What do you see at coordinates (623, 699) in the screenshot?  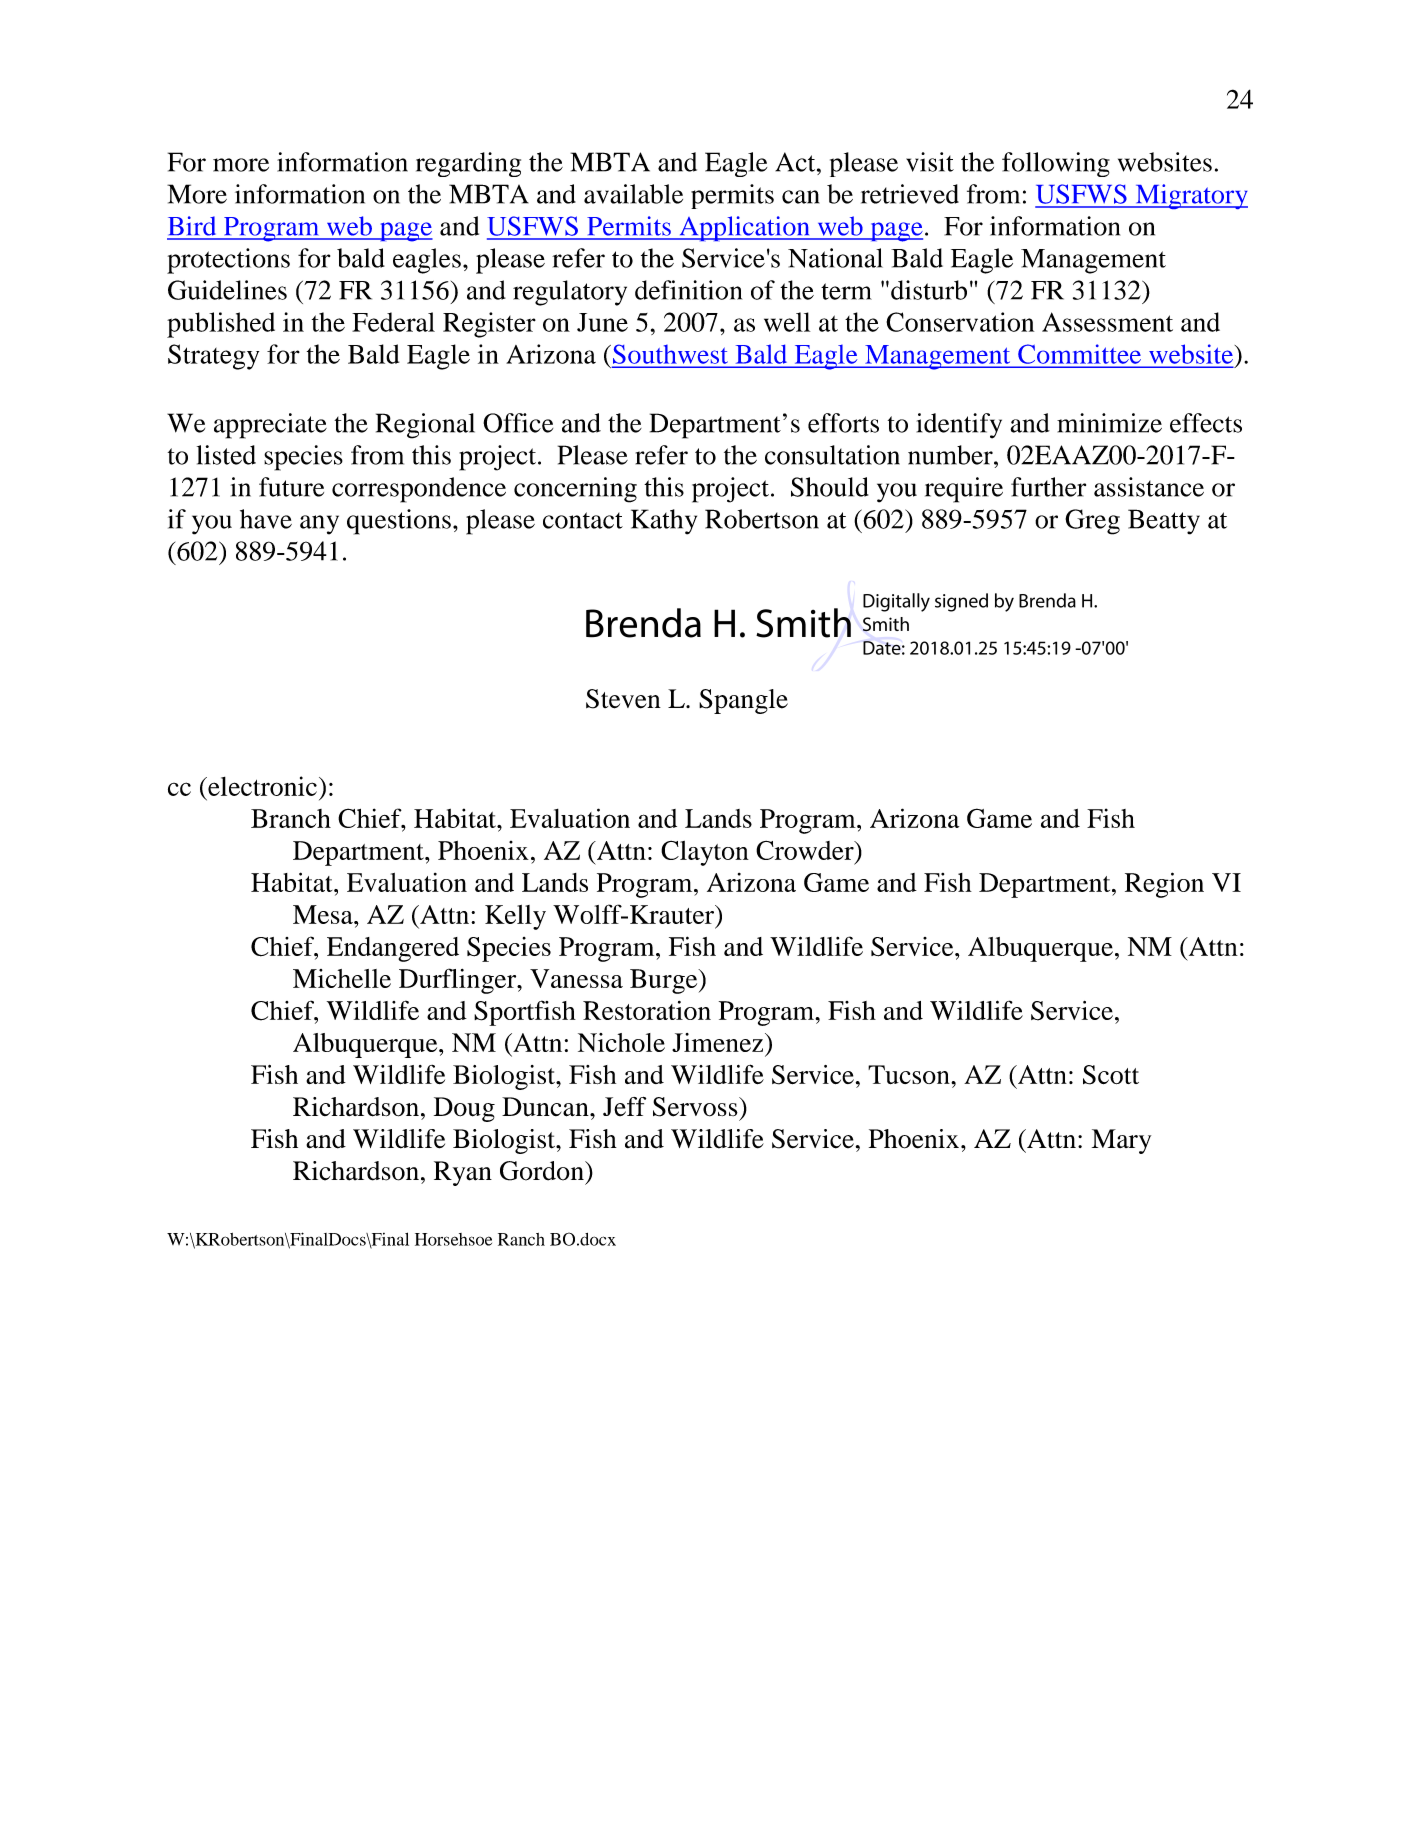 I see `Steven` at bounding box center [623, 699].
